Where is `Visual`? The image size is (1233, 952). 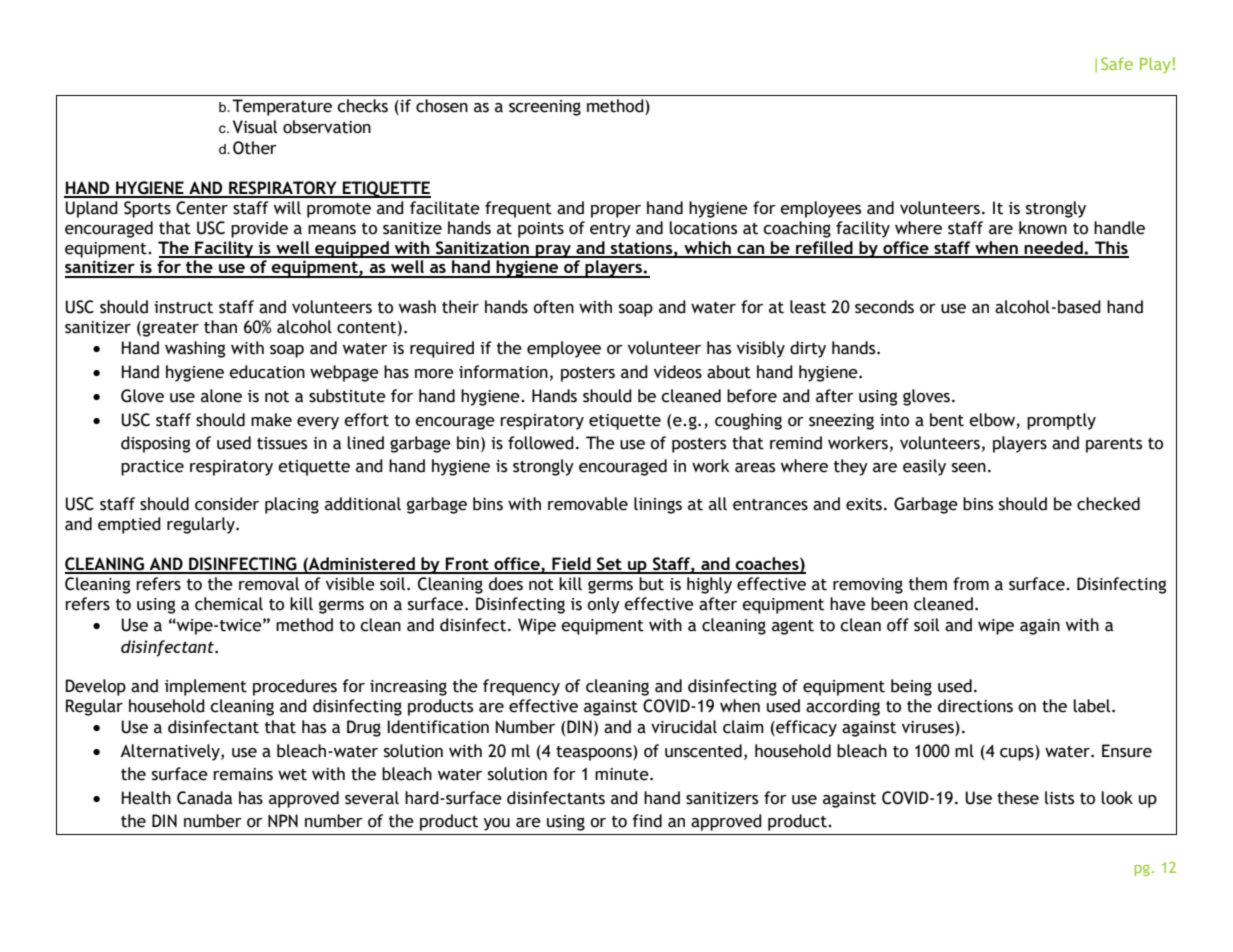 Visual is located at coordinates (255, 127).
